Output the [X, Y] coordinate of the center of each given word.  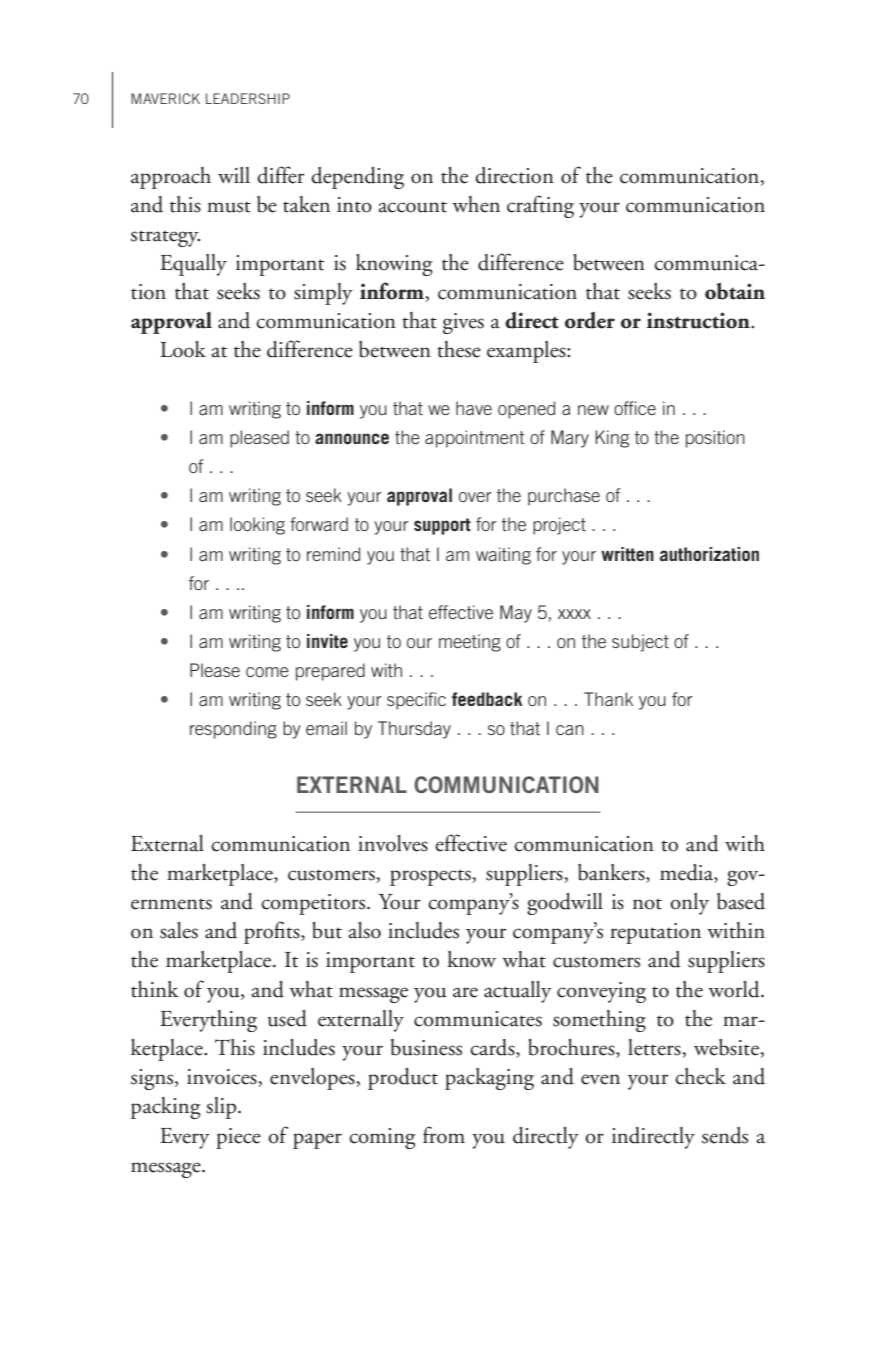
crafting [540, 206]
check [700, 1076]
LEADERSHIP [248, 98]
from [444, 1135]
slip [222, 1108]
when [476, 204]
